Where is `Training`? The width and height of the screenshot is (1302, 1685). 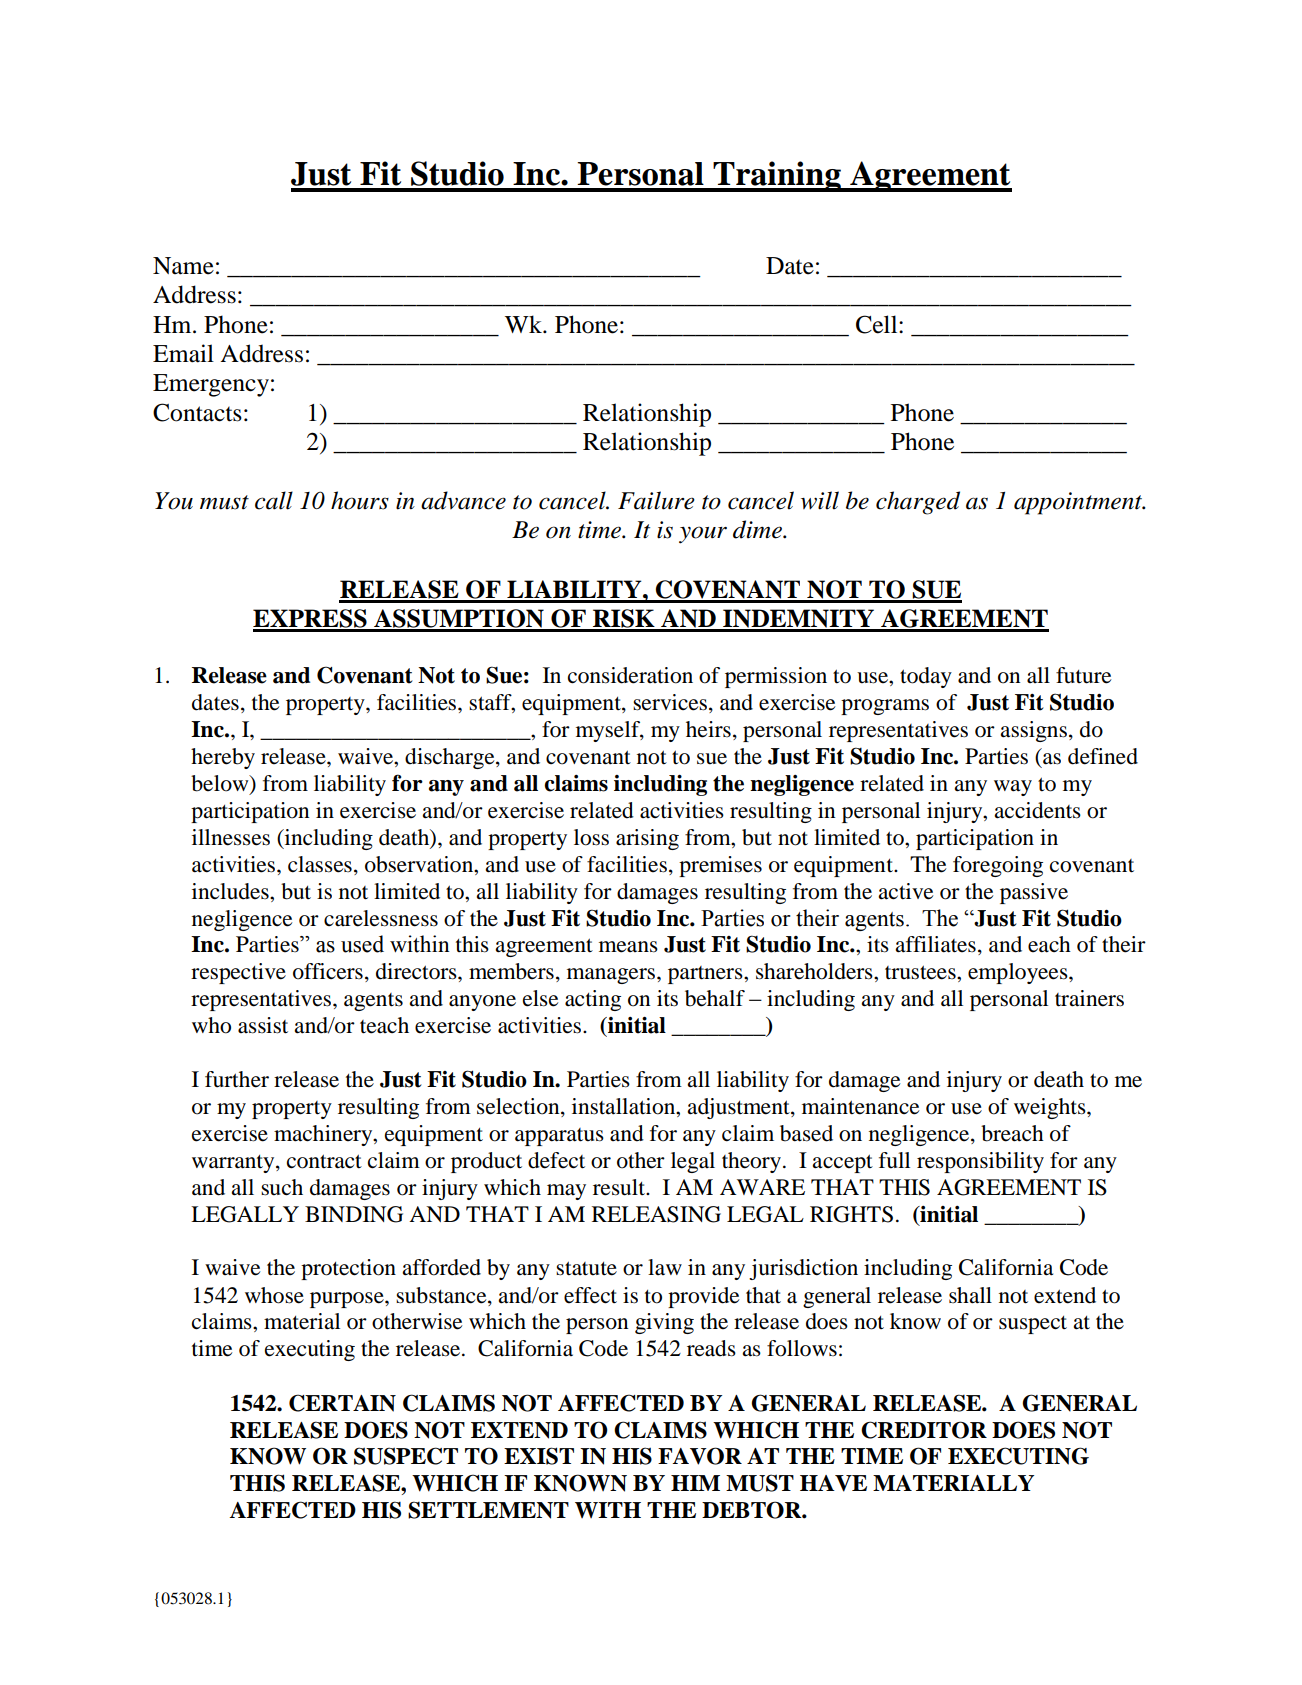 Training is located at coordinates (777, 176).
